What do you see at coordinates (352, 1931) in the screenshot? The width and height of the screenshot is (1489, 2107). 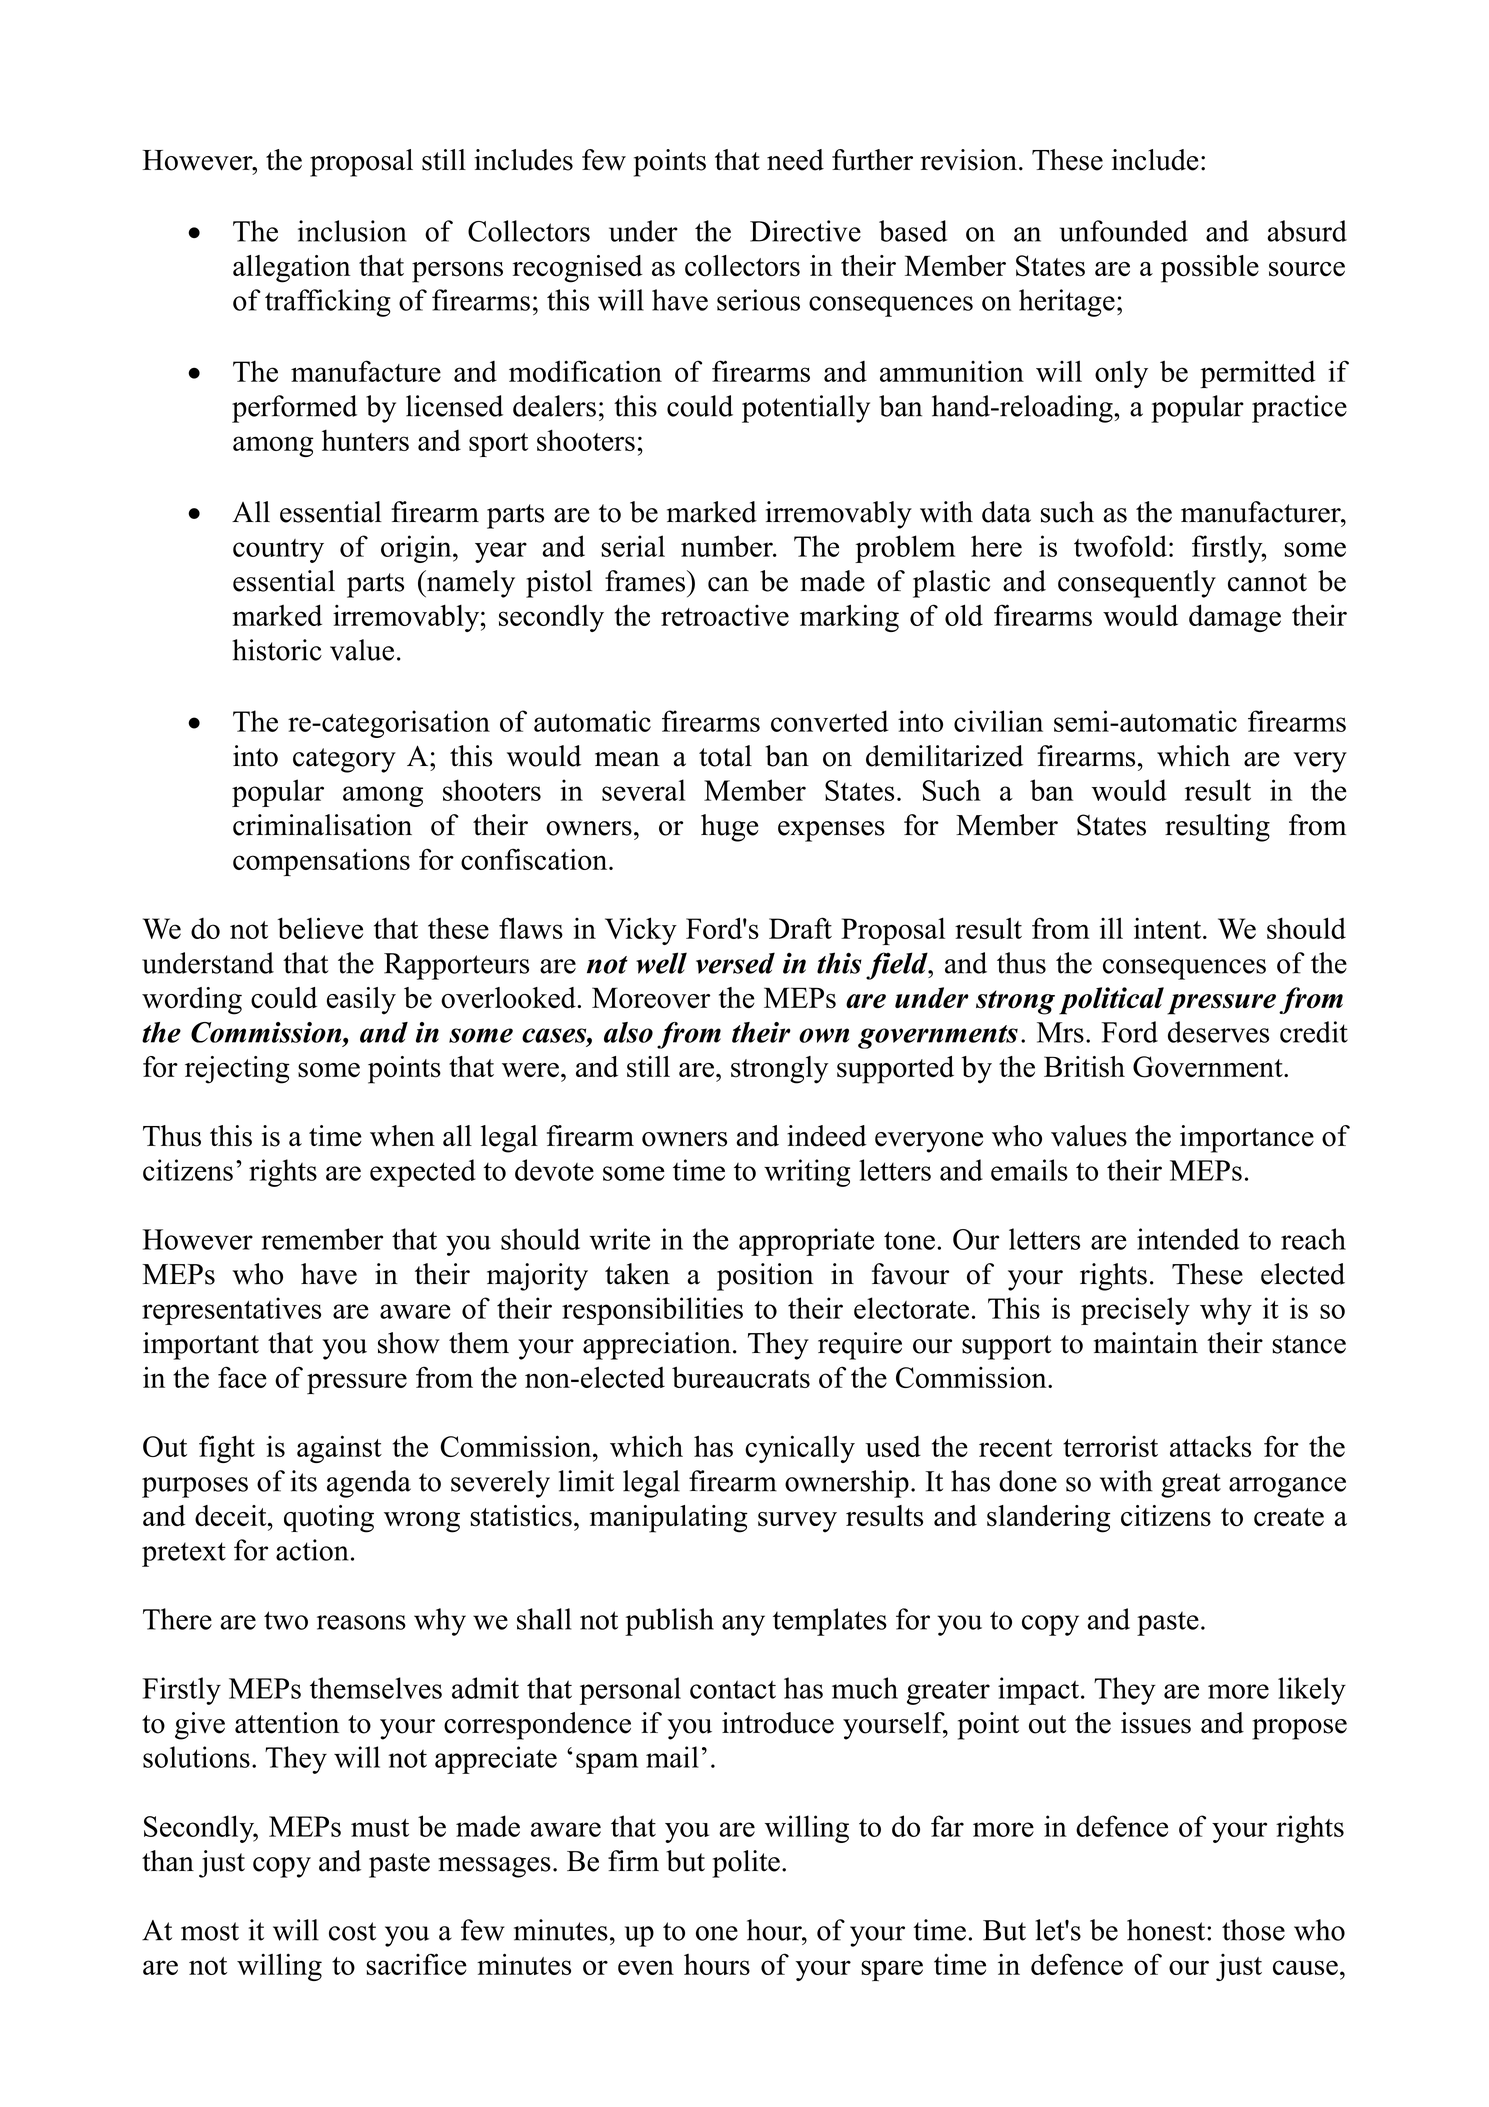 I see `cost` at bounding box center [352, 1931].
